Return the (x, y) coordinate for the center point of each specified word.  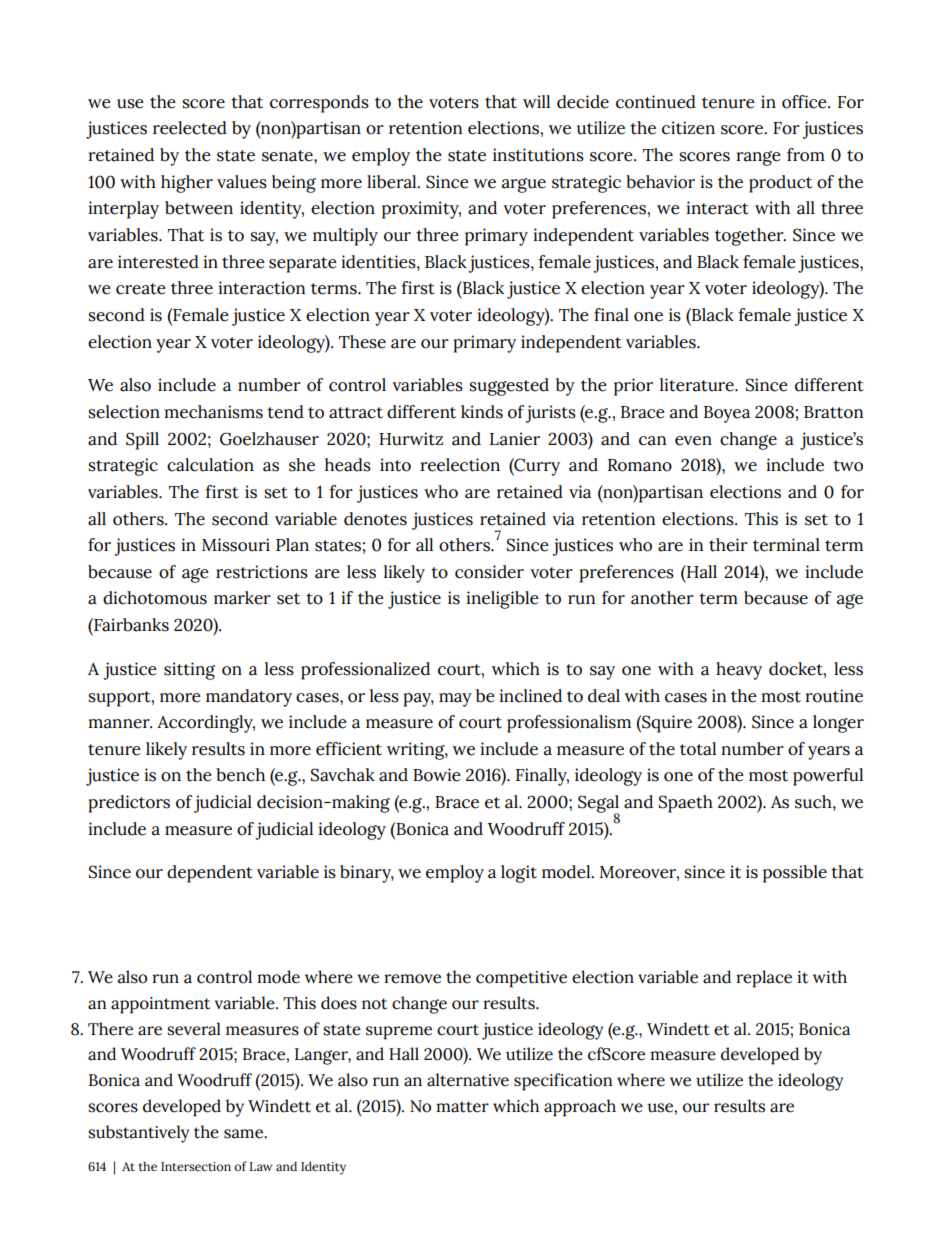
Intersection (196, 1166)
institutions (538, 155)
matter (462, 1107)
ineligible (502, 600)
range (758, 158)
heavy (739, 671)
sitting (189, 671)
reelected (190, 128)
